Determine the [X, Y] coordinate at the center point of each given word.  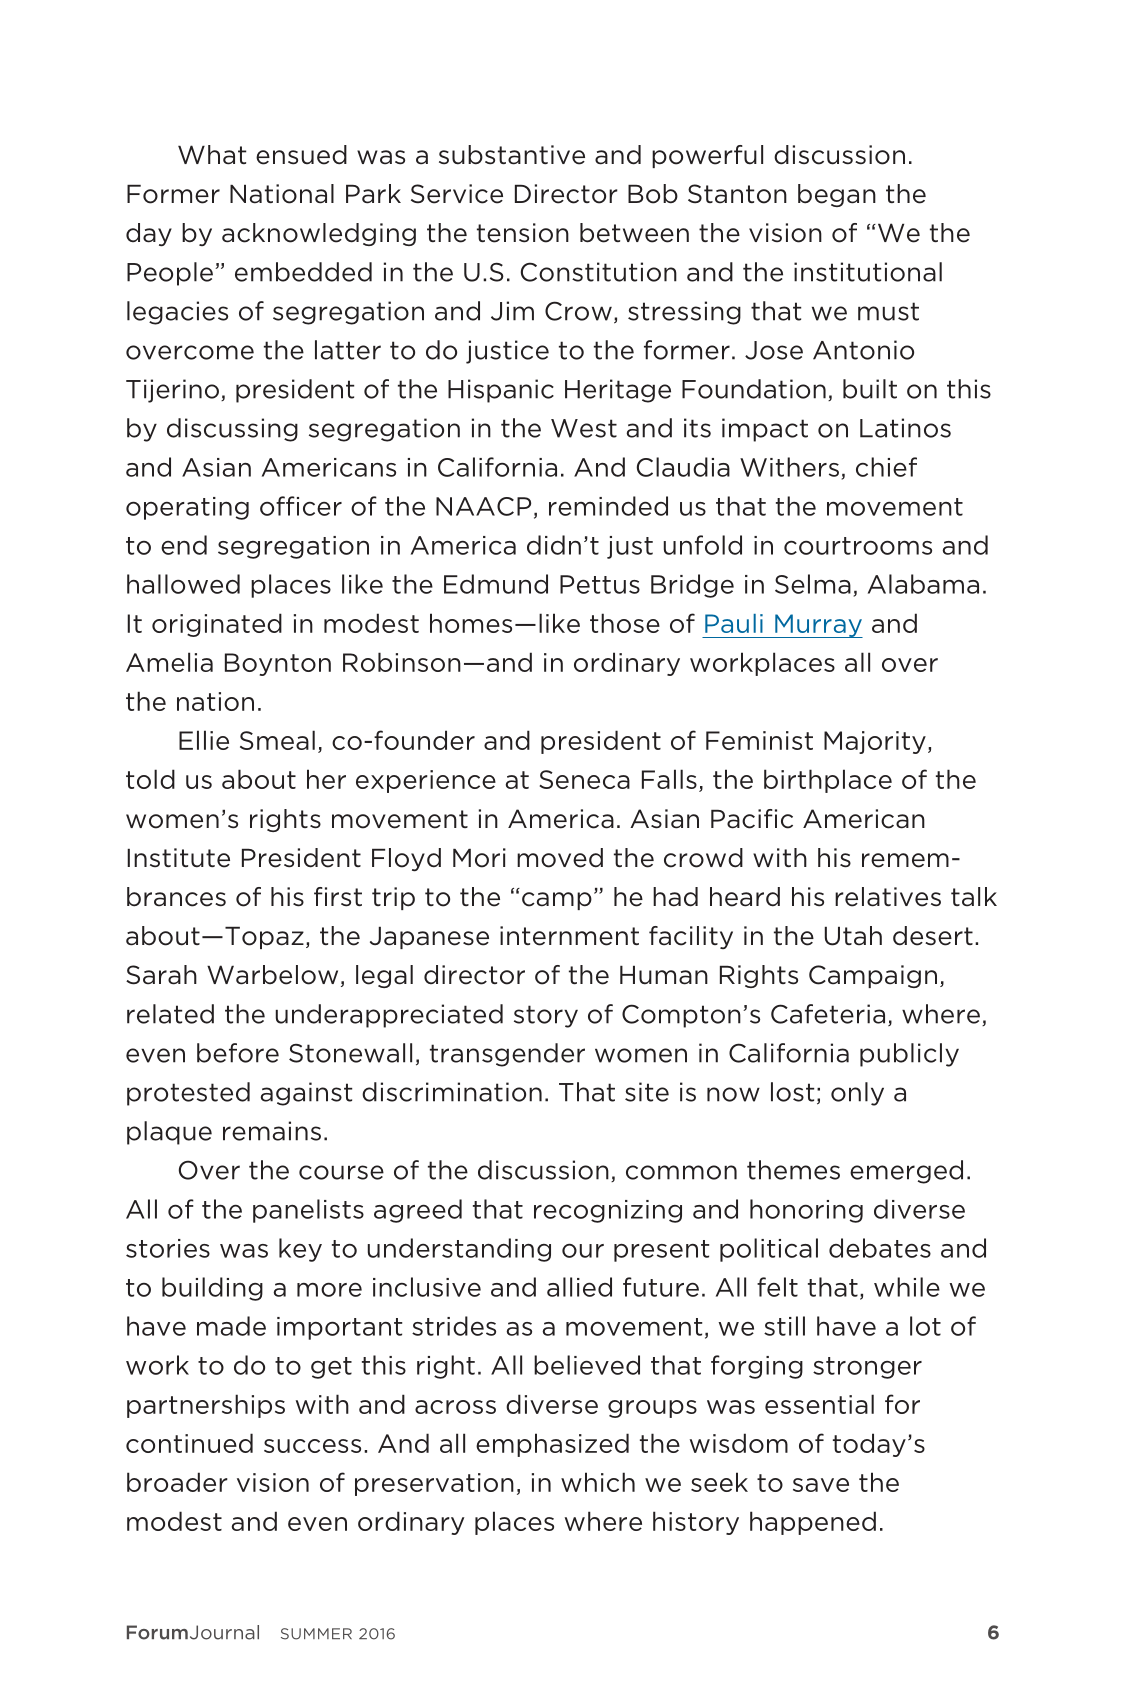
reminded [608, 506]
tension [523, 233]
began [837, 195]
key [300, 1250]
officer [301, 506]
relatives [888, 897]
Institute [178, 858]
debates [880, 1248]
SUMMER [316, 1634]
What [212, 155]
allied [579, 1287]
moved [560, 858]
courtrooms [858, 546]
